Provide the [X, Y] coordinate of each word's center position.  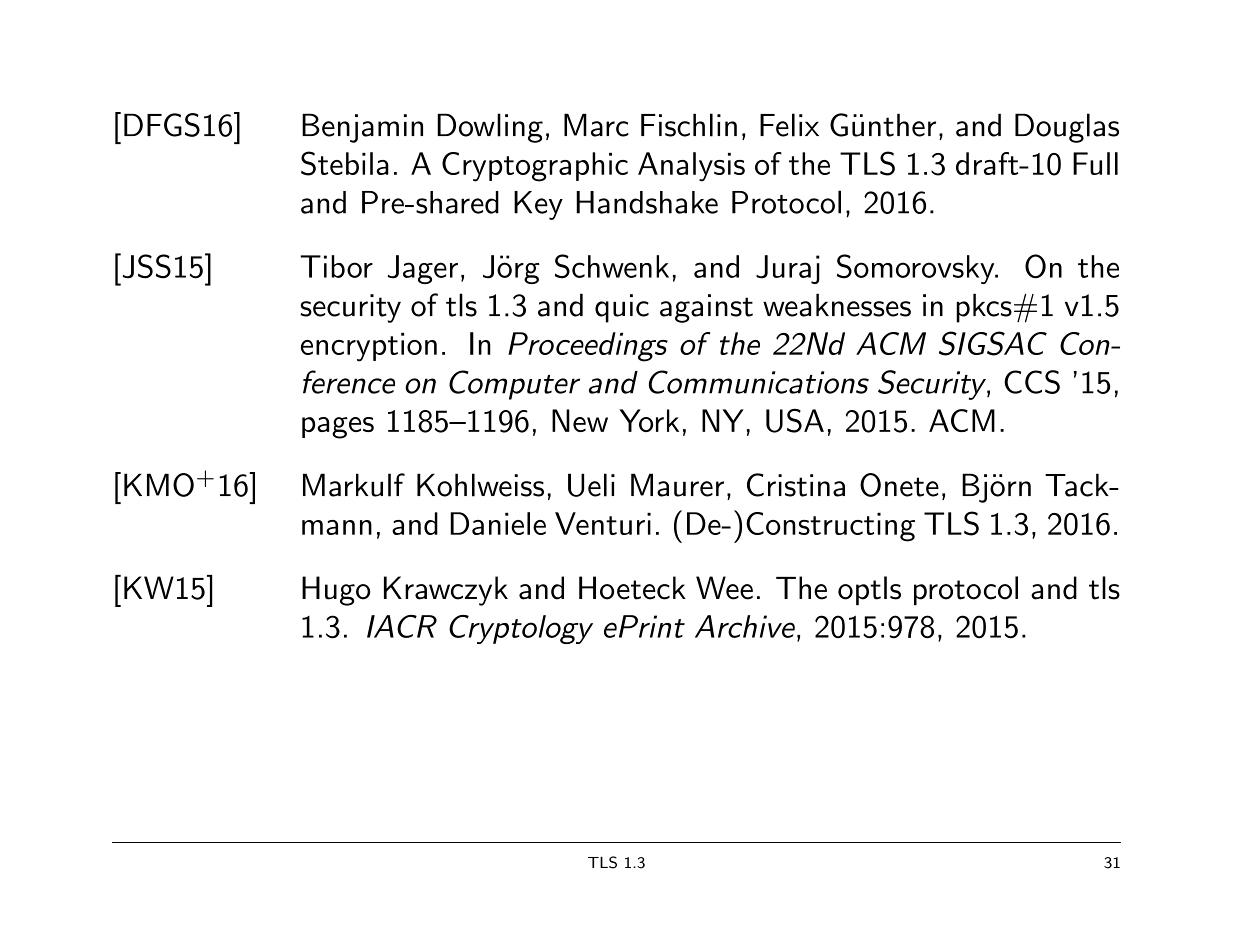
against [706, 308]
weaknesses [837, 305]
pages [338, 428]
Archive [745, 626]
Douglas [1067, 128]
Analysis [691, 167]
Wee [724, 588]
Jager [422, 269]
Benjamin [362, 128]
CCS [1032, 382]
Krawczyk [446, 591]
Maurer [677, 485]
